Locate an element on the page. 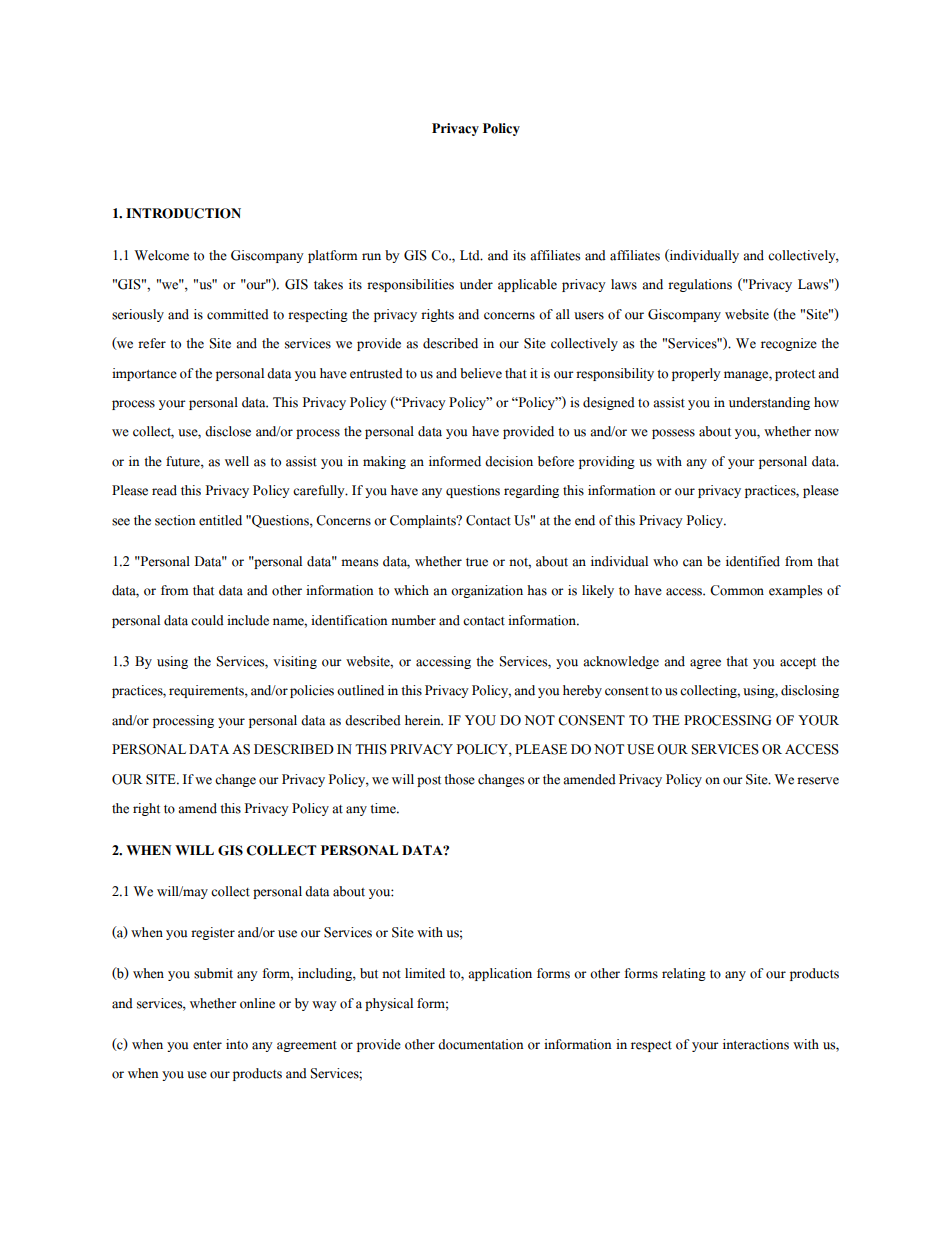 The width and height of the page is (952, 1233). register is located at coordinates (213, 933).
